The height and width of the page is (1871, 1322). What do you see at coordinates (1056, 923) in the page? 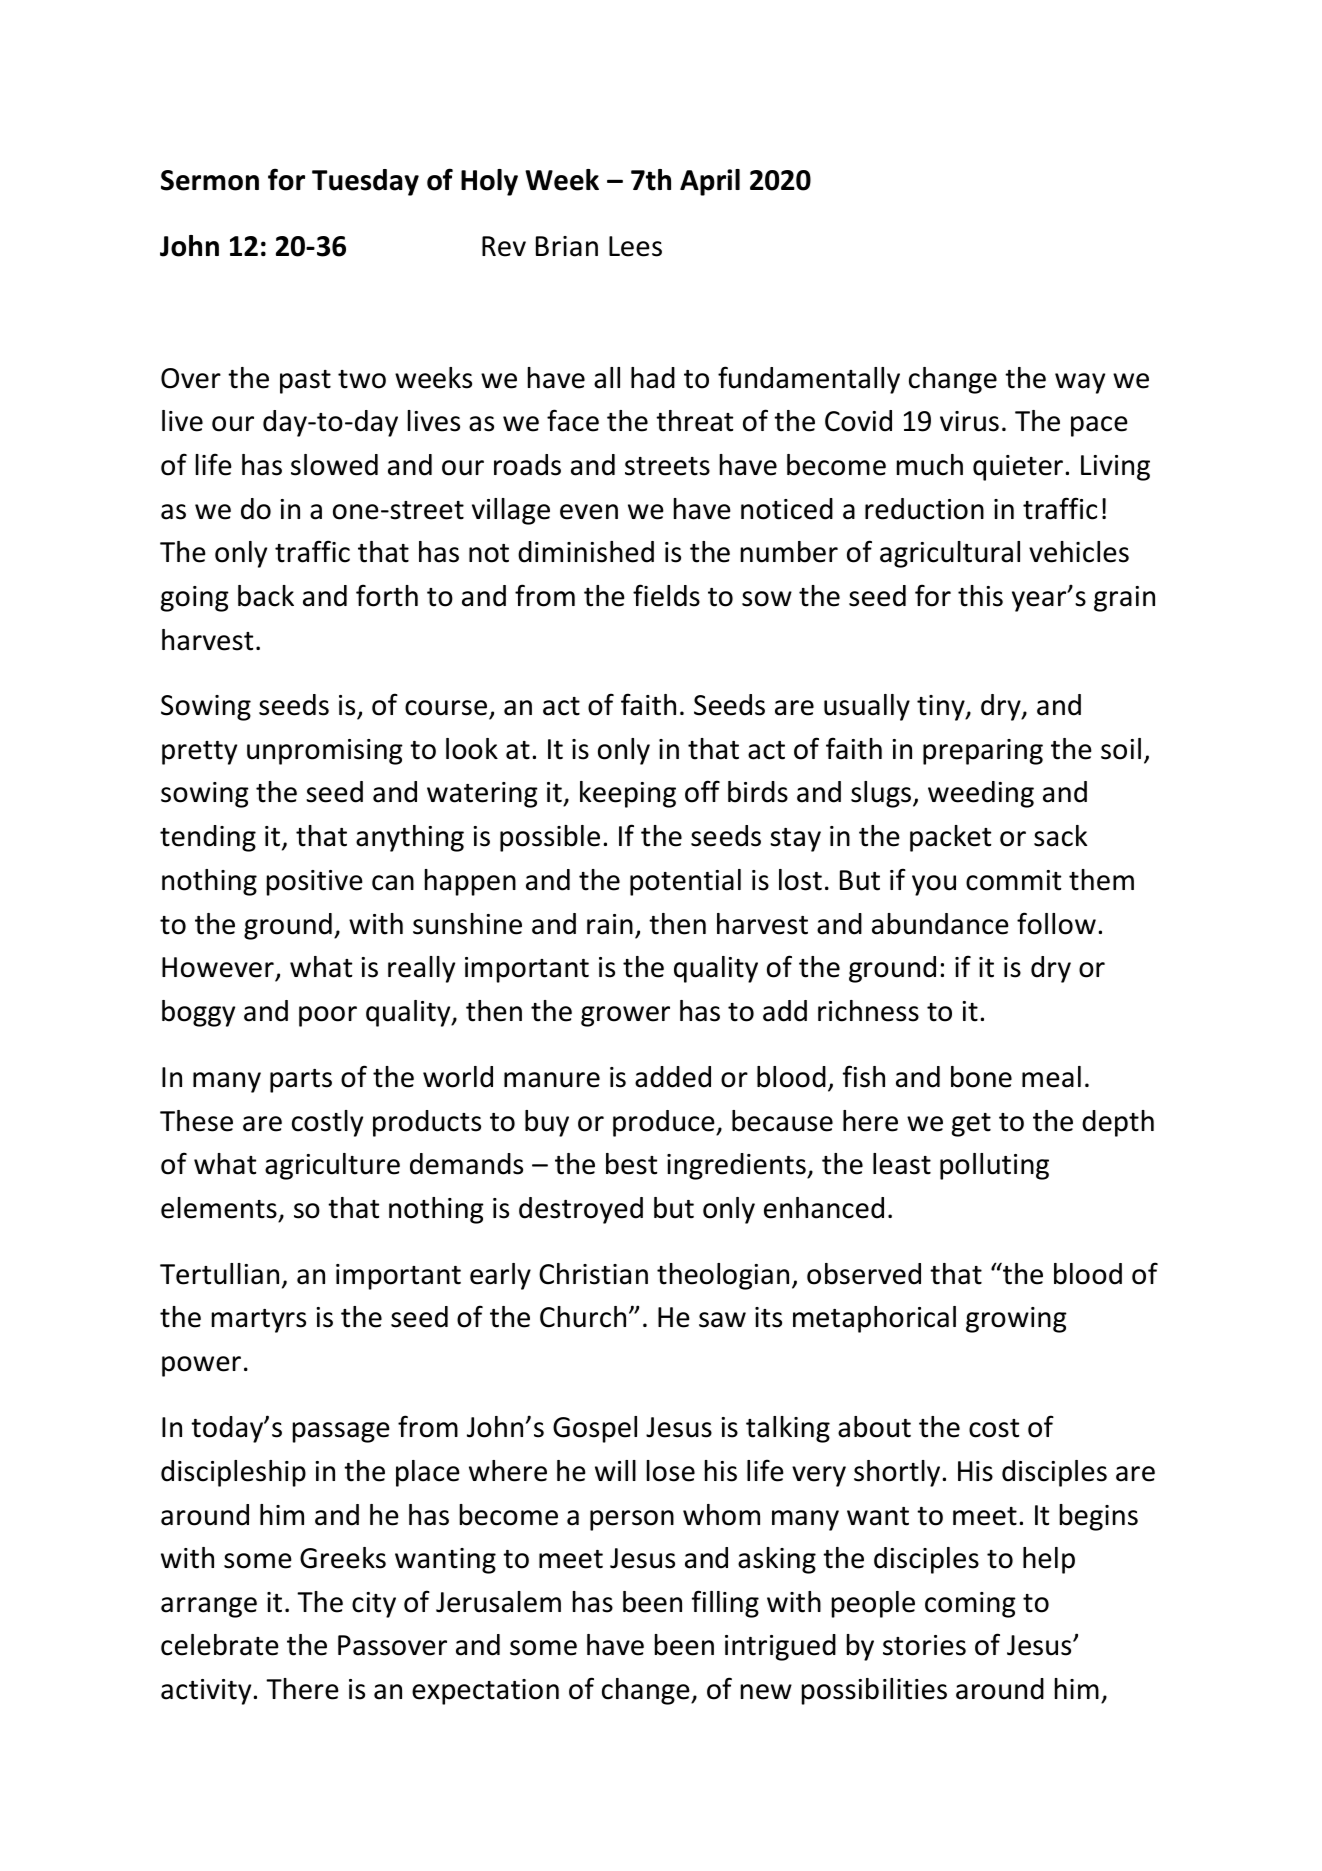
I see `follow` at bounding box center [1056, 923].
